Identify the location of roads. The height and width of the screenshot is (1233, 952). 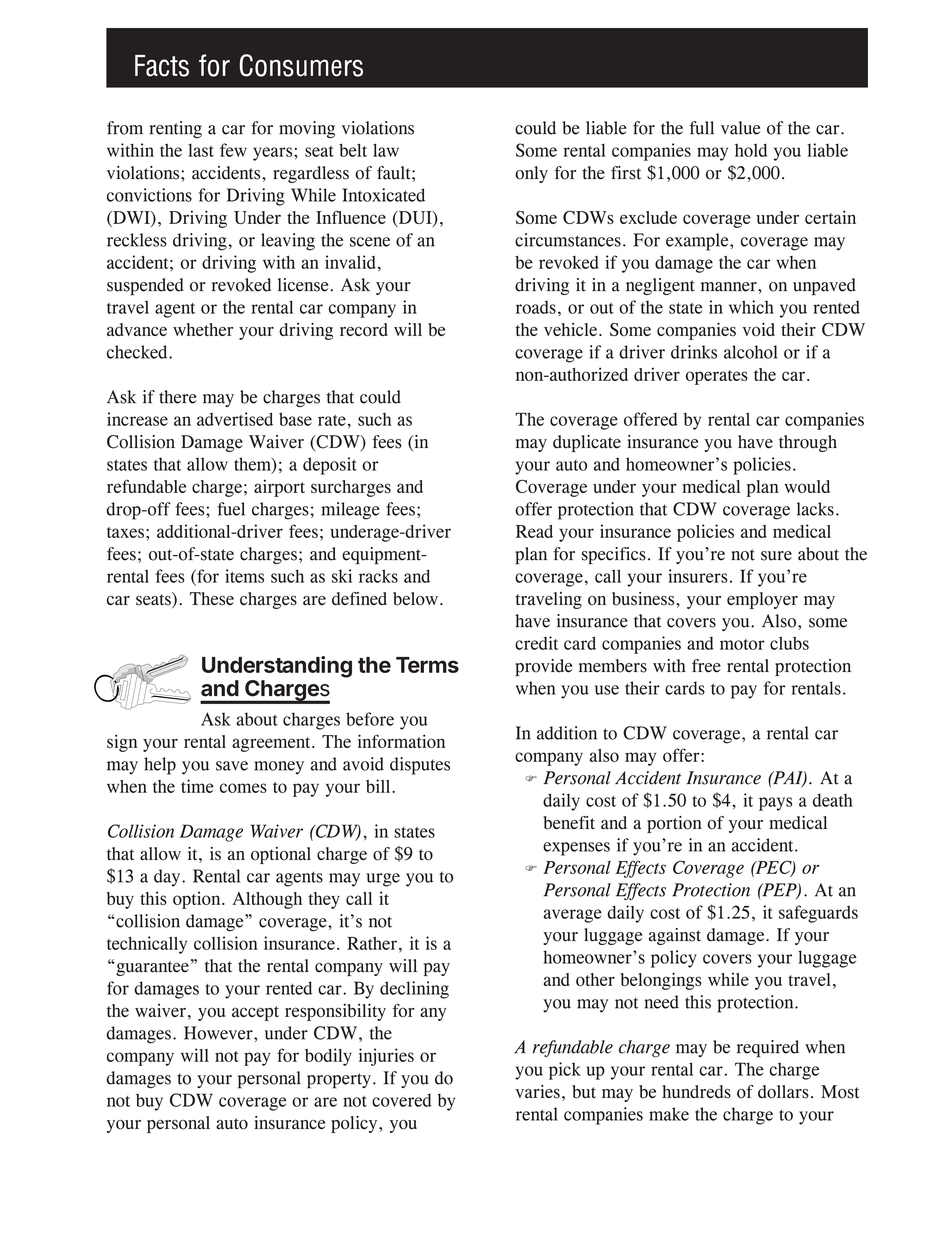
(536, 307).
